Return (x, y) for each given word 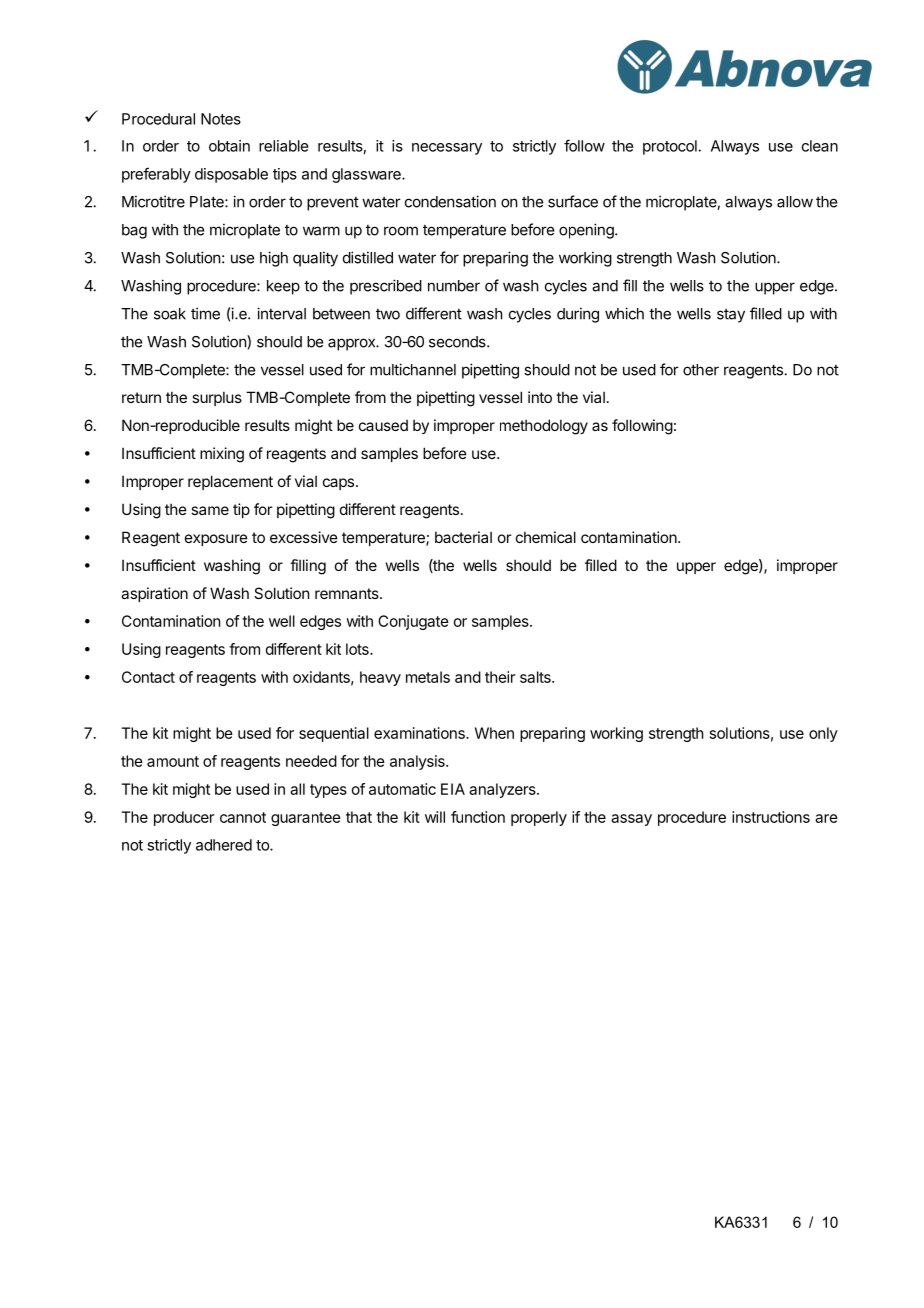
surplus (217, 398)
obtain (229, 146)
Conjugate (413, 622)
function (478, 817)
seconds (458, 342)
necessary (447, 149)
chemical (546, 537)
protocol (671, 147)
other (701, 370)
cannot (243, 817)
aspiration (154, 594)
